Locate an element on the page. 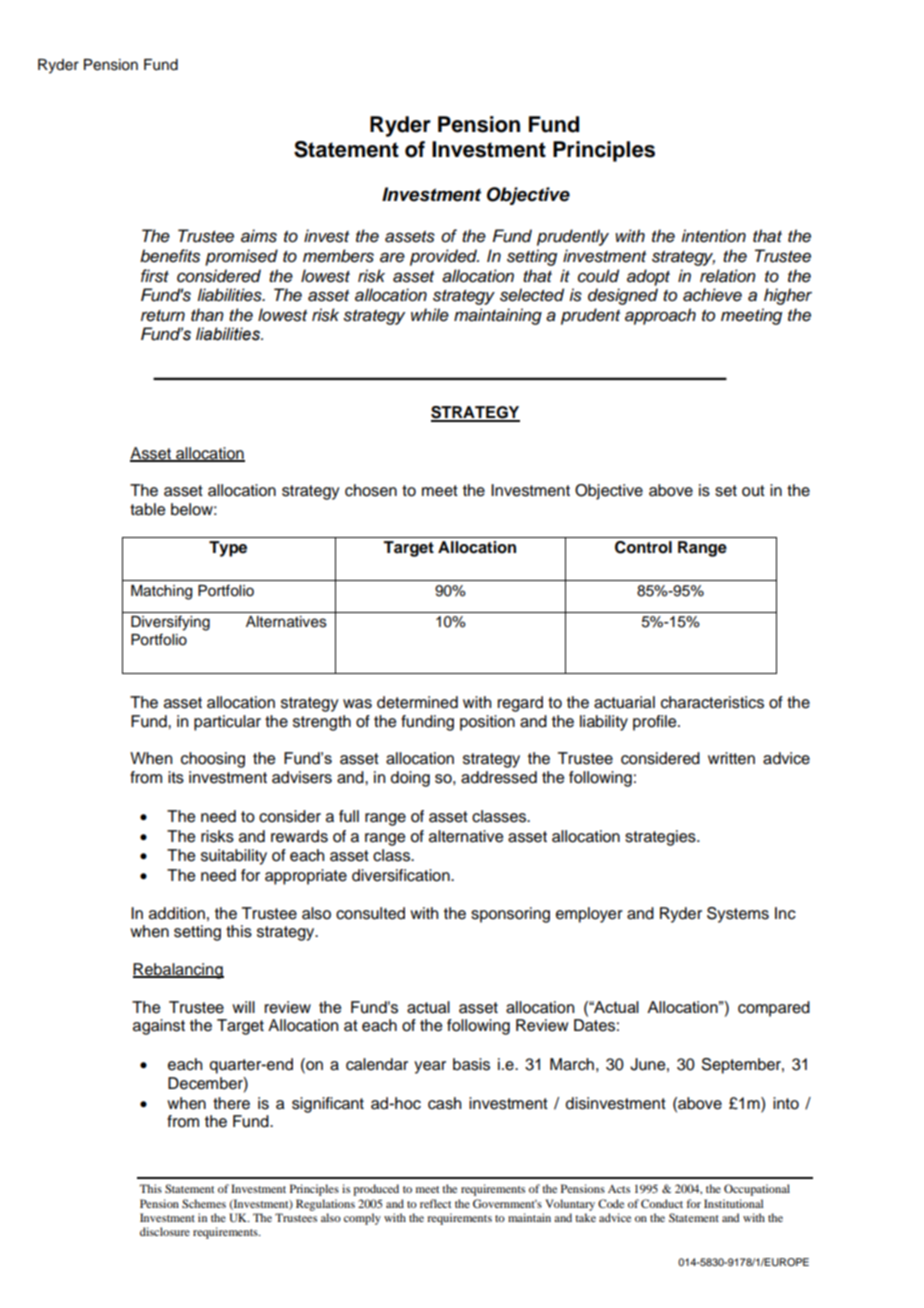 This page has width=924, height=1308. promised is located at coordinates (241, 257).
